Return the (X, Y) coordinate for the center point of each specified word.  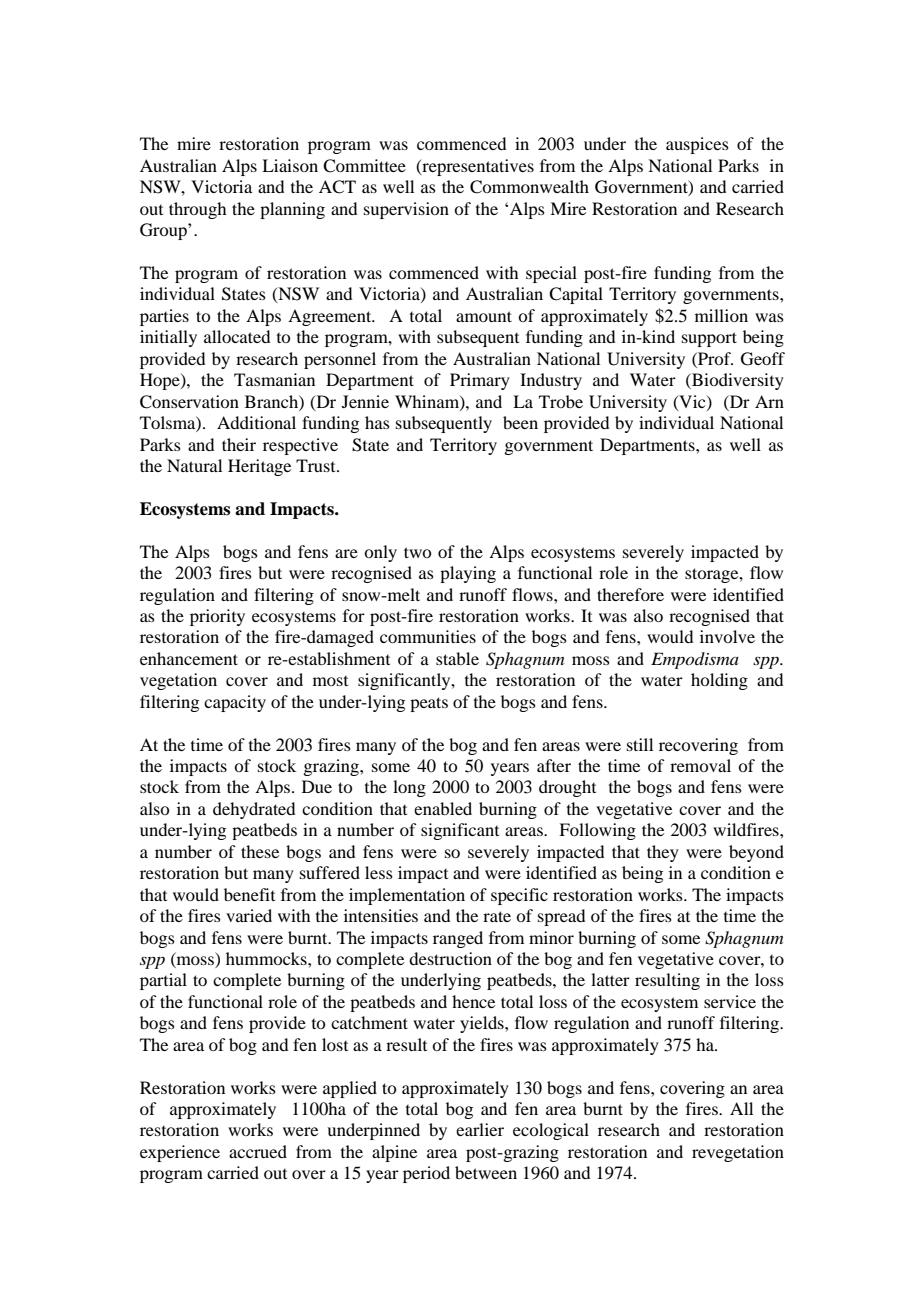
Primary (480, 381)
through (197, 210)
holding (719, 681)
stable (457, 658)
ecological (551, 1131)
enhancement (189, 658)
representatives (477, 167)
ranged (458, 939)
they (663, 853)
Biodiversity (737, 381)
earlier (480, 1129)
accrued (258, 1151)
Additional (256, 422)
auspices (697, 145)
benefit (249, 894)
